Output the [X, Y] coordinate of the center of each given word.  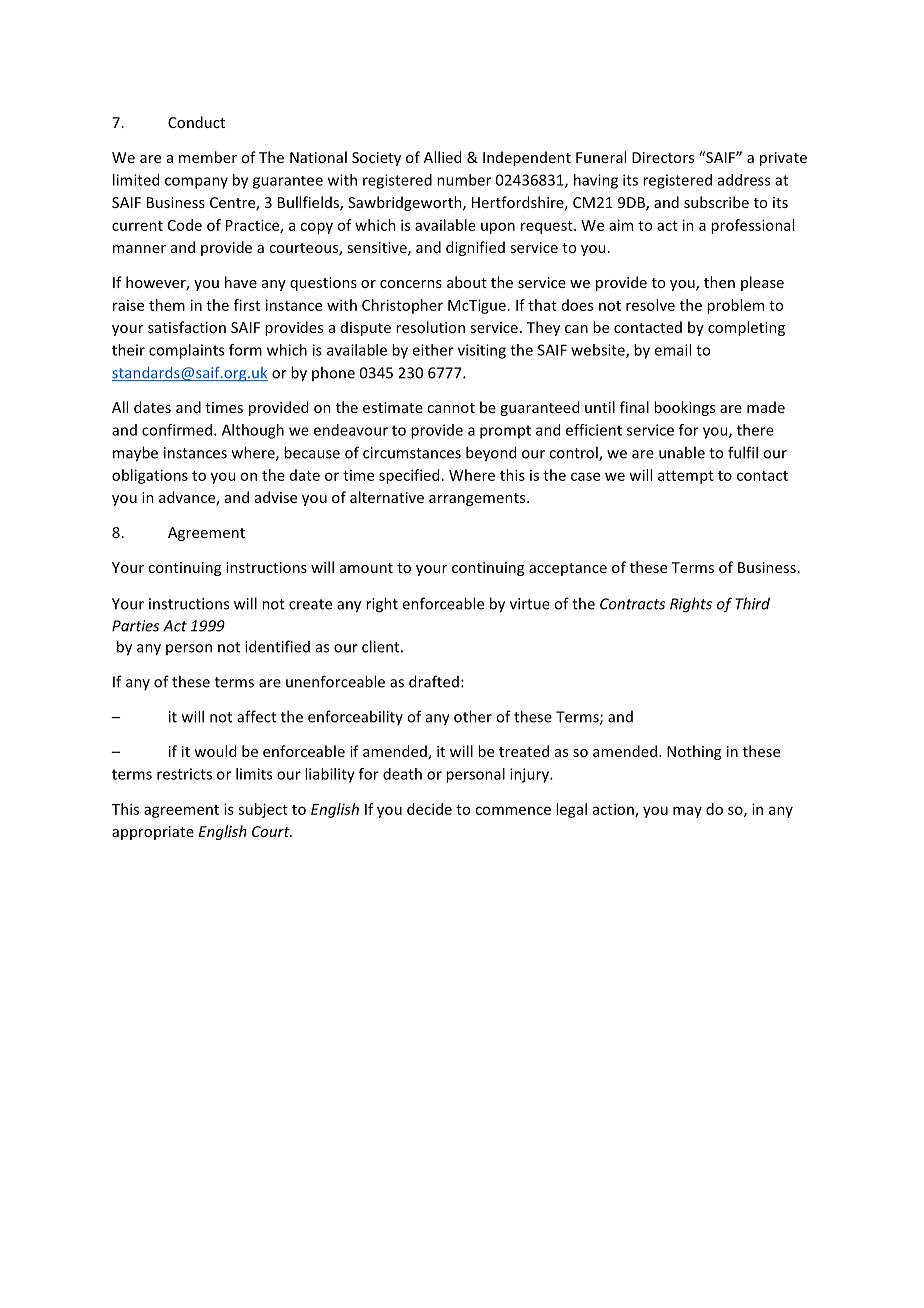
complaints [186, 351]
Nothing [694, 752]
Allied [442, 157]
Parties [135, 626]
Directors [663, 157]
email [672, 350]
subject [263, 810]
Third [752, 603]
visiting [482, 351]
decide [429, 809]
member [208, 157]
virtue [530, 604]
